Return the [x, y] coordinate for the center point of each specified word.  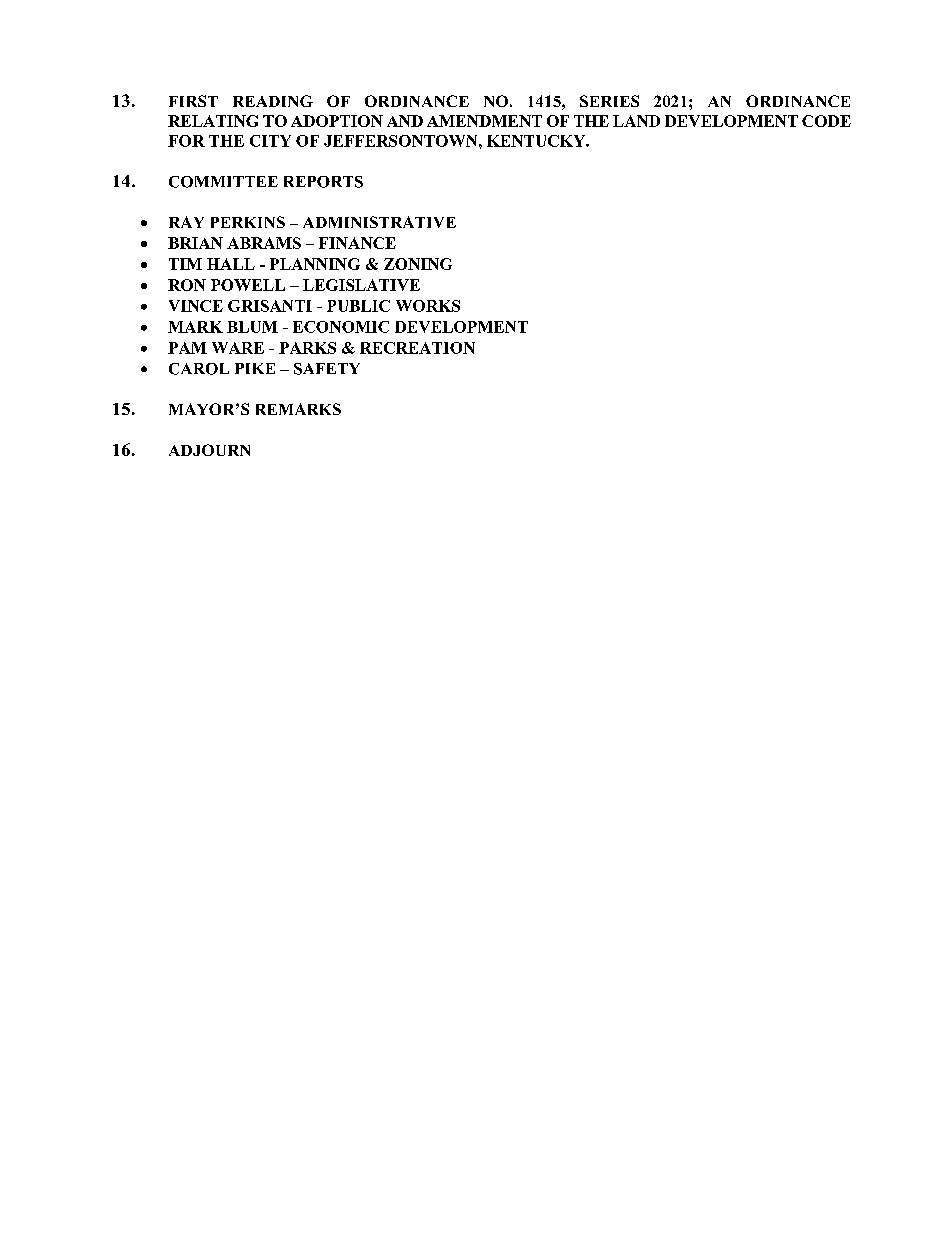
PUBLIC [358, 306]
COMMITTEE [223, 182]
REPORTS [323, 182]
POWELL [248, 285]
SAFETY [327, 369]
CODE [826, 121]
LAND [636, 121]
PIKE [255, 368]
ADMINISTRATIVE [379, 222]
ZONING [418, 264]
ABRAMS [264, 243]
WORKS [428, 306]
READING [273, 101]
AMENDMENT [484, 121]
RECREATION [417, 348]
